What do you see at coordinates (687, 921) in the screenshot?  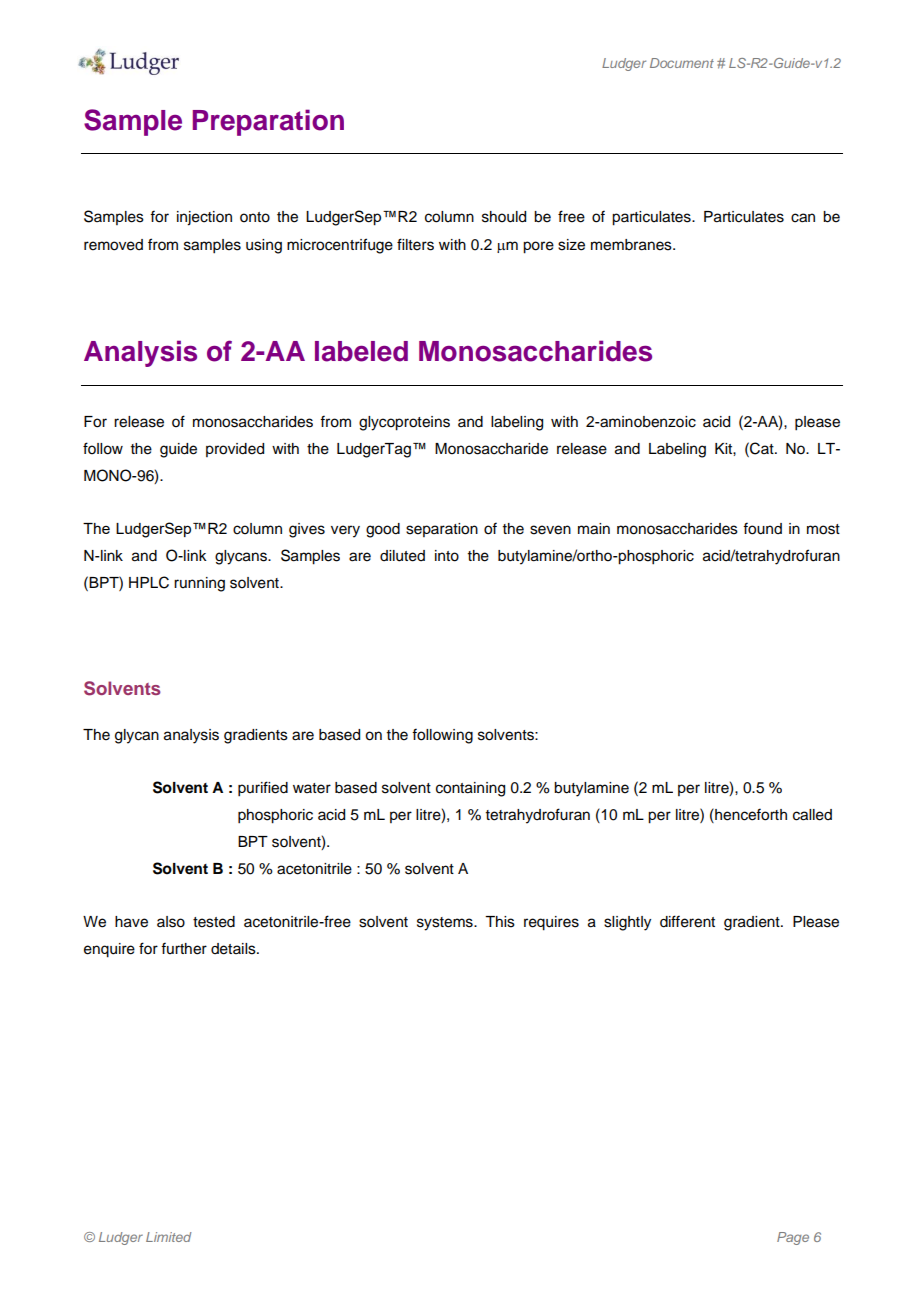 I see `different` at bounding box center [687, 921].
